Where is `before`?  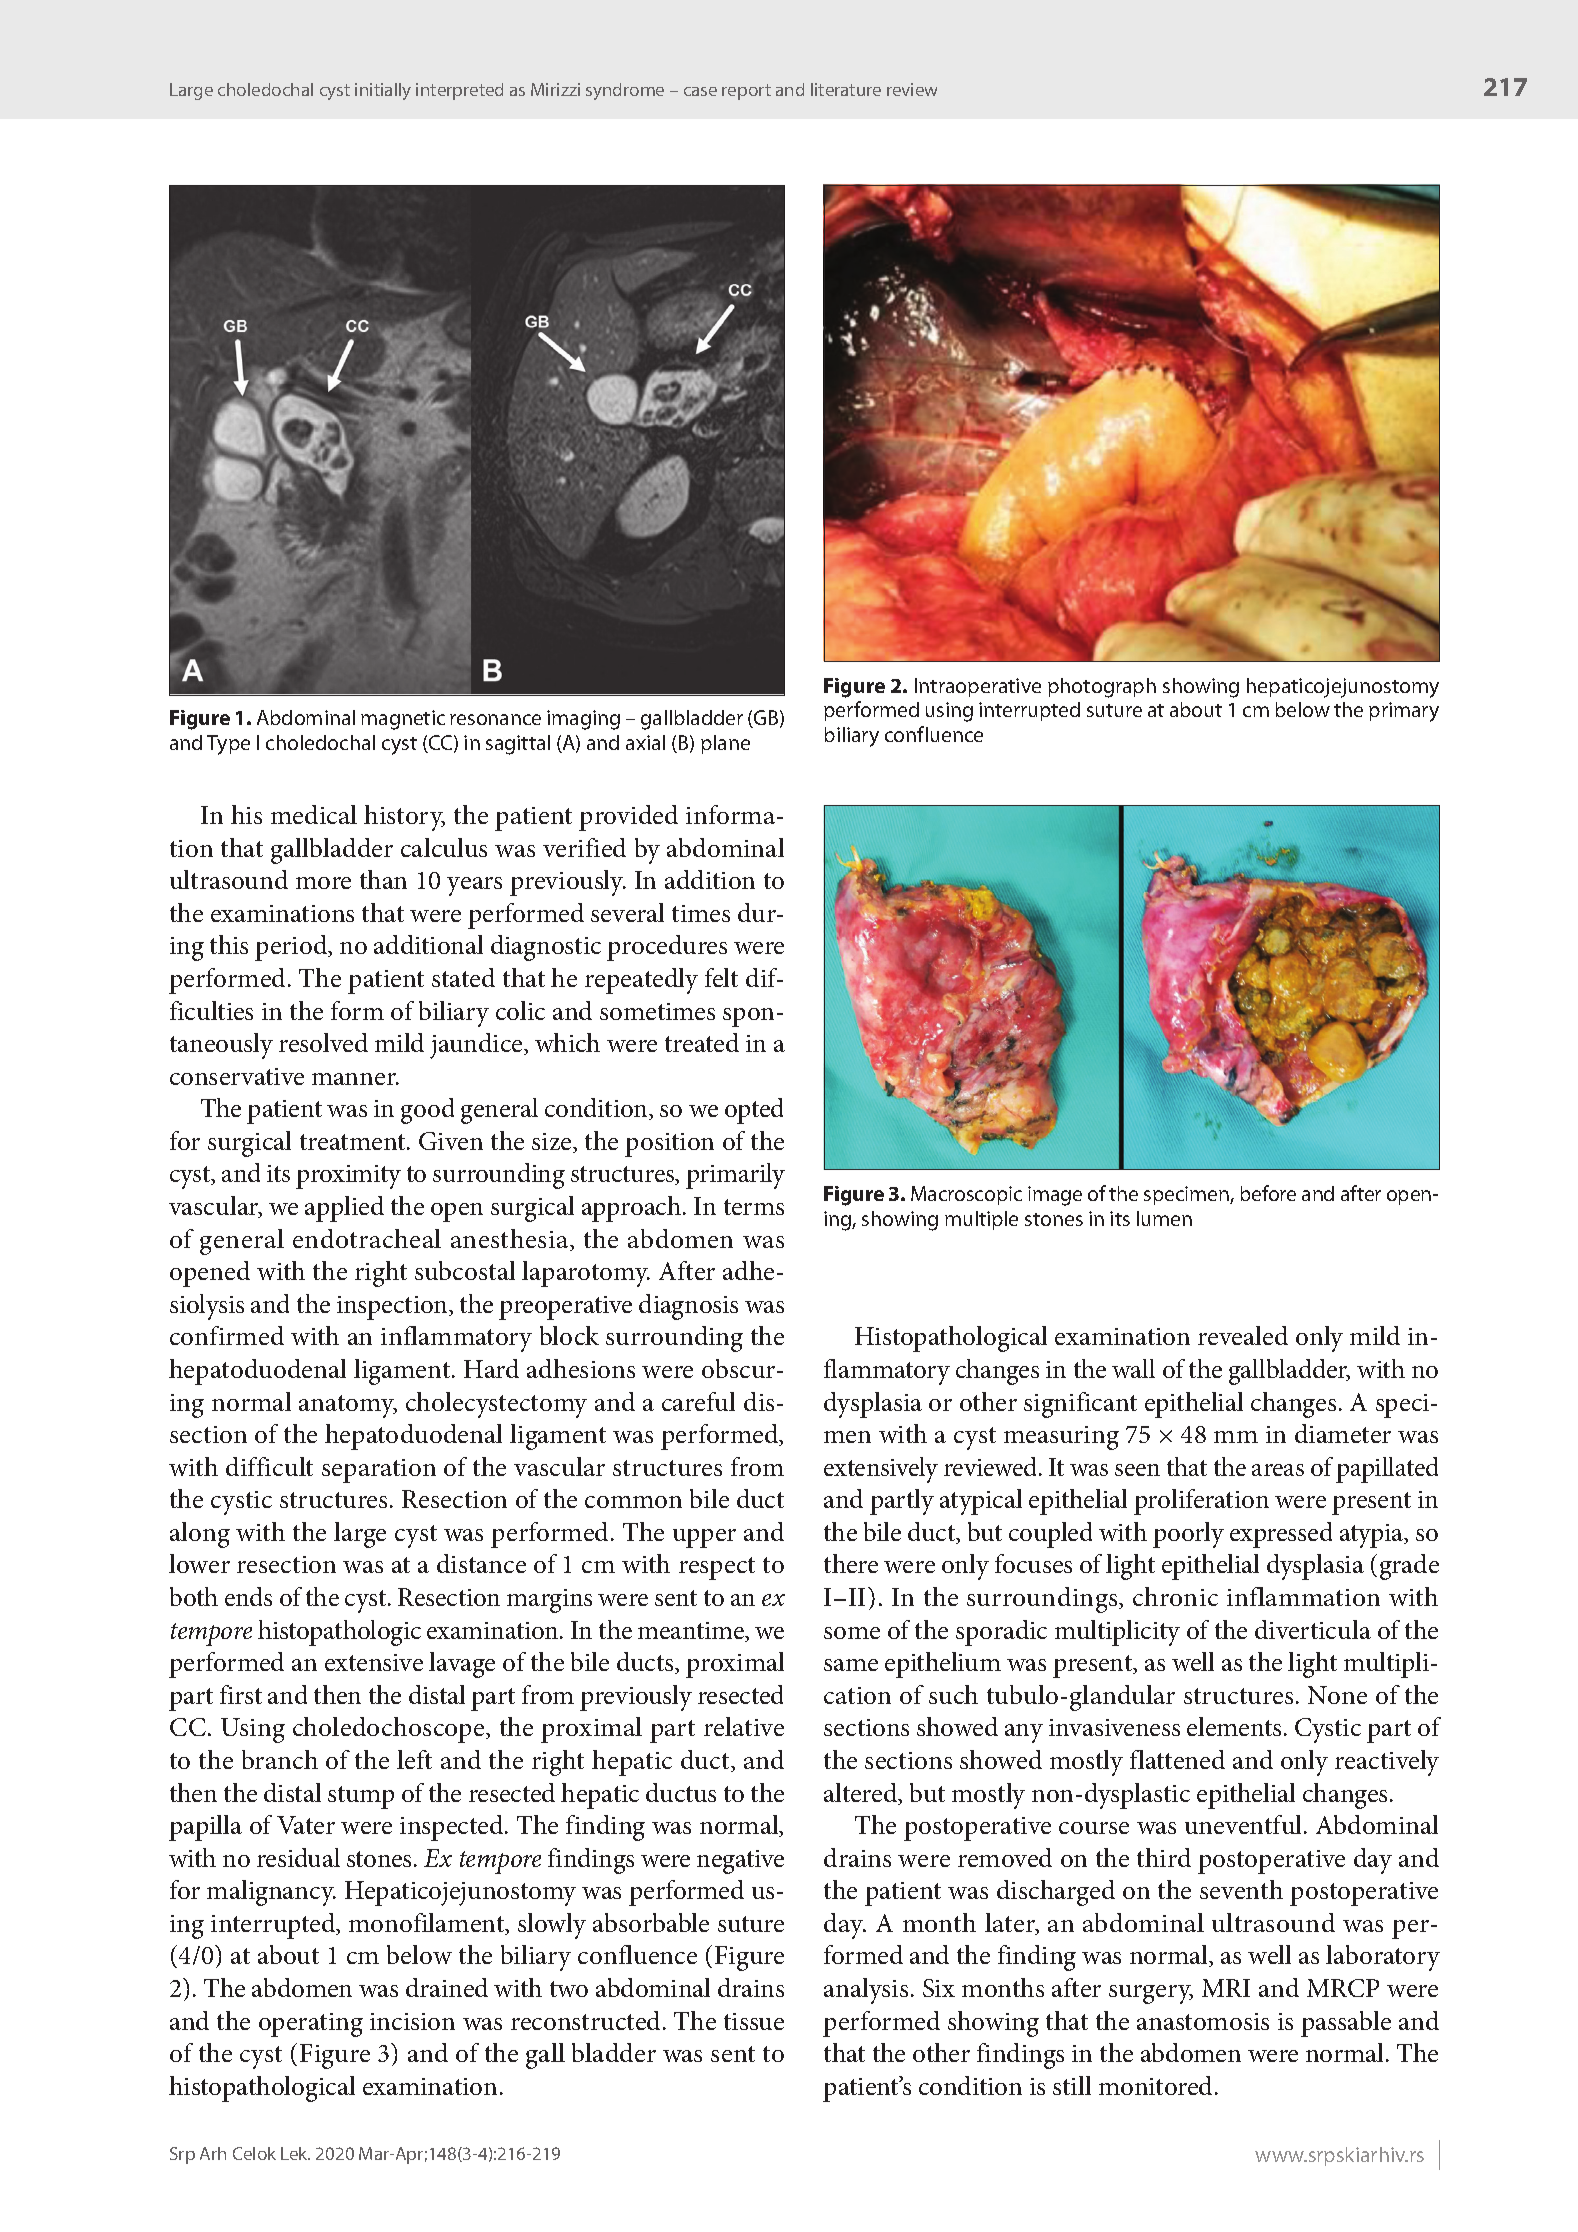 before is located at coordinates (1268, 1193).
